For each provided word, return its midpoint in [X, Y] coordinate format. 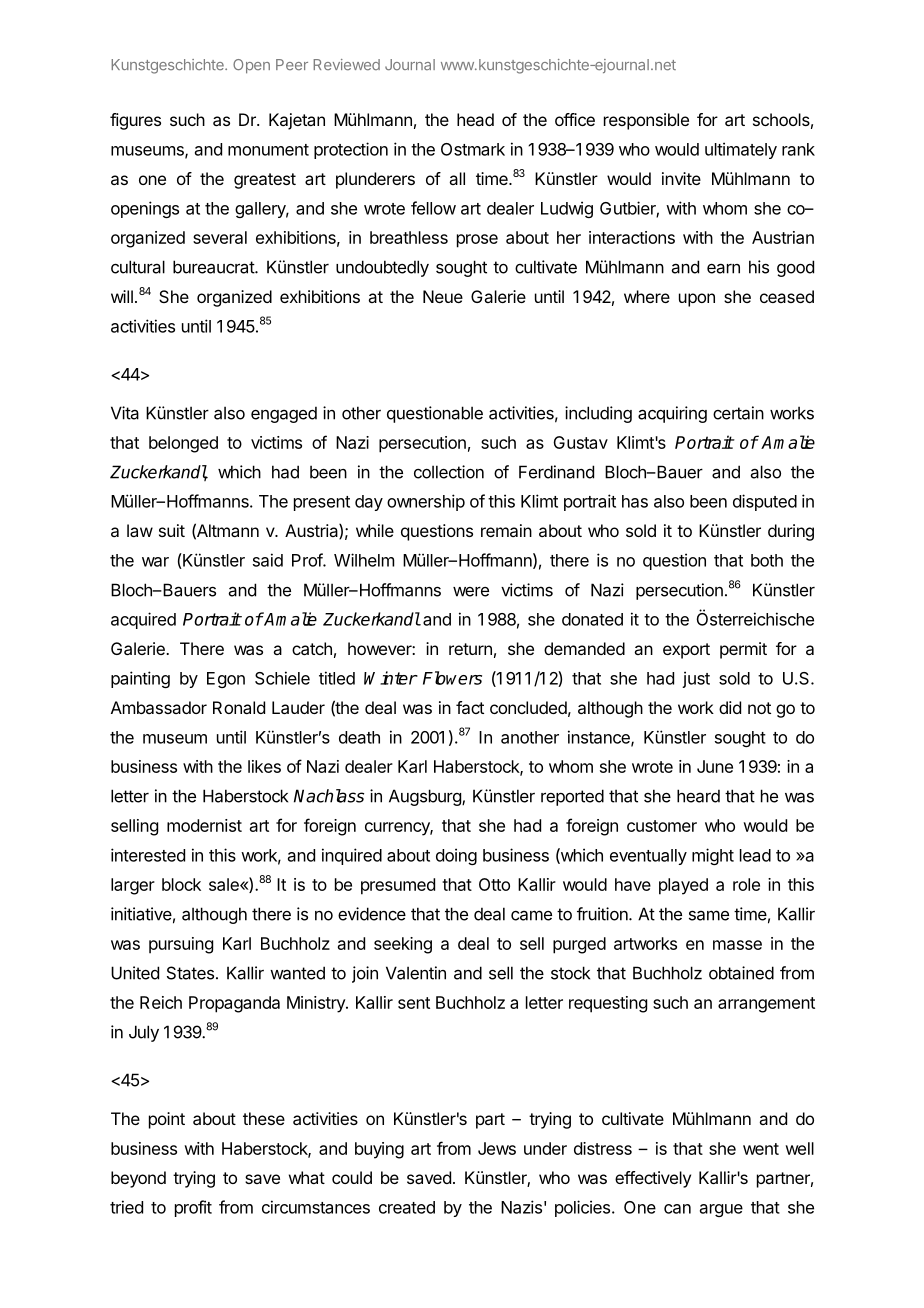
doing [456, 856]
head [475, 119]
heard [698, 796]
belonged [183, 444]
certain [738, 413]
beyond [138, 1179]
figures [135, 121]
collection [449, 472]
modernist [204, 825]
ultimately [741, 150]
